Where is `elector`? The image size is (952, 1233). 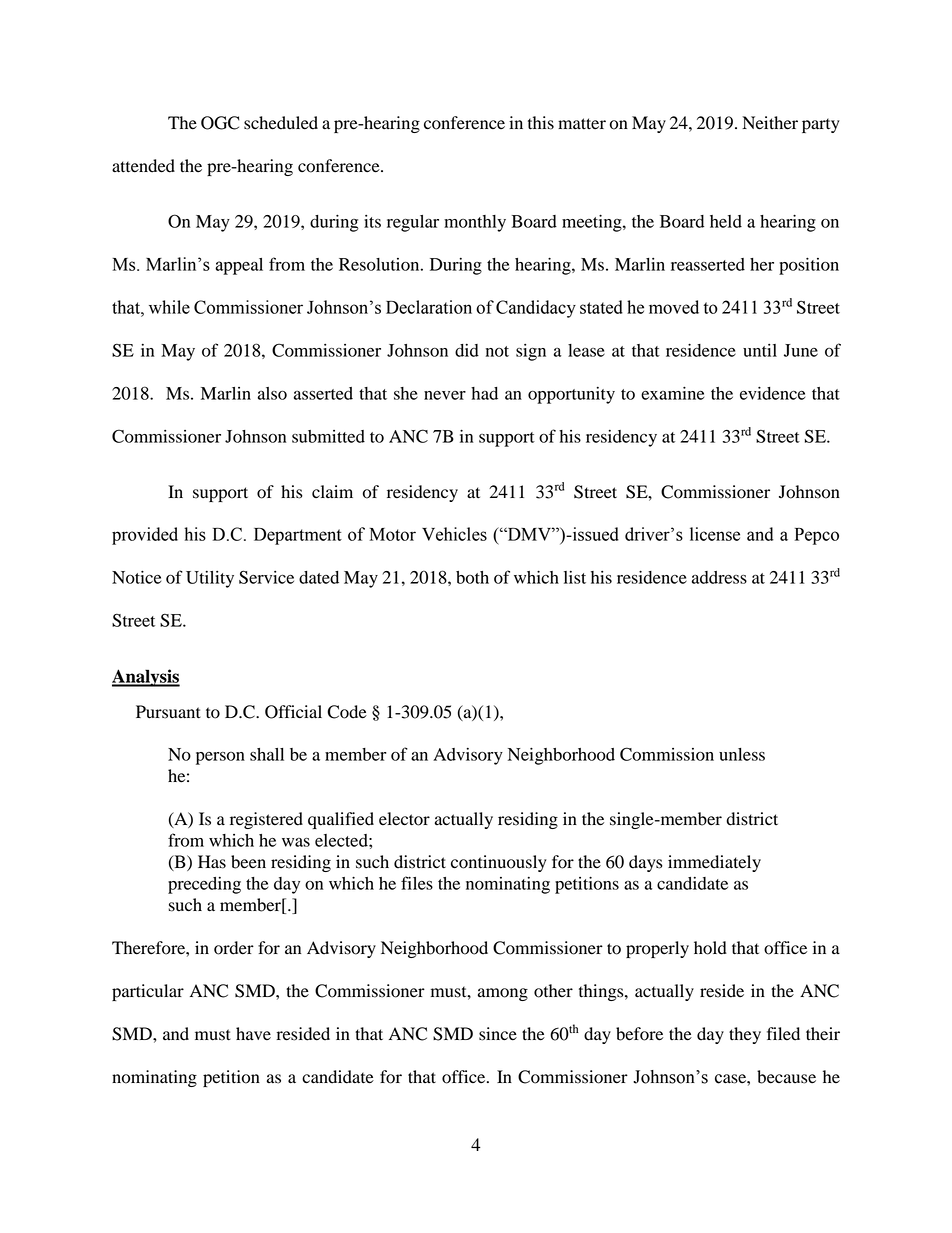 elector is located at coordinates (404, 819).
